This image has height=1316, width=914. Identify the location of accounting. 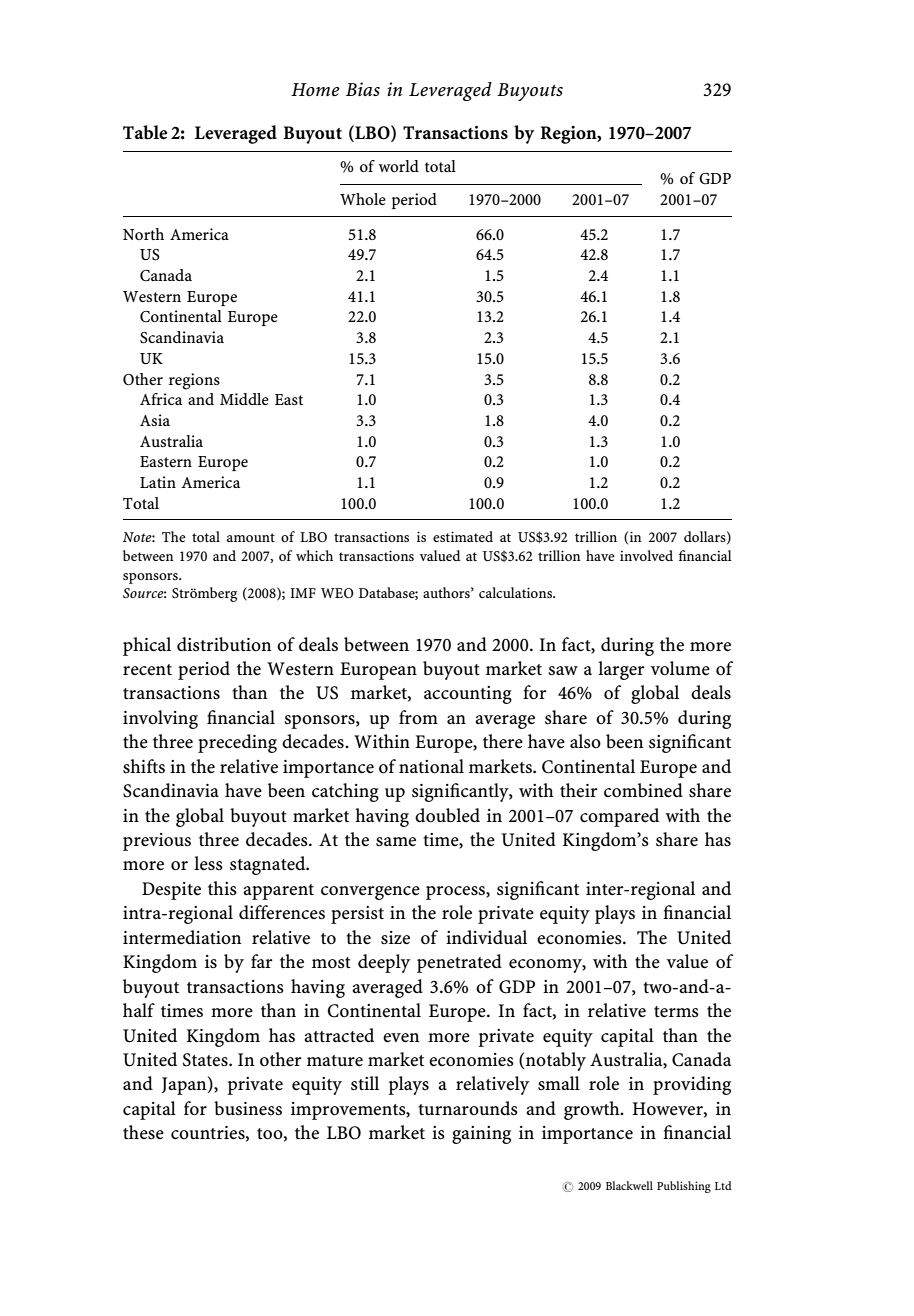
(468, 695).
